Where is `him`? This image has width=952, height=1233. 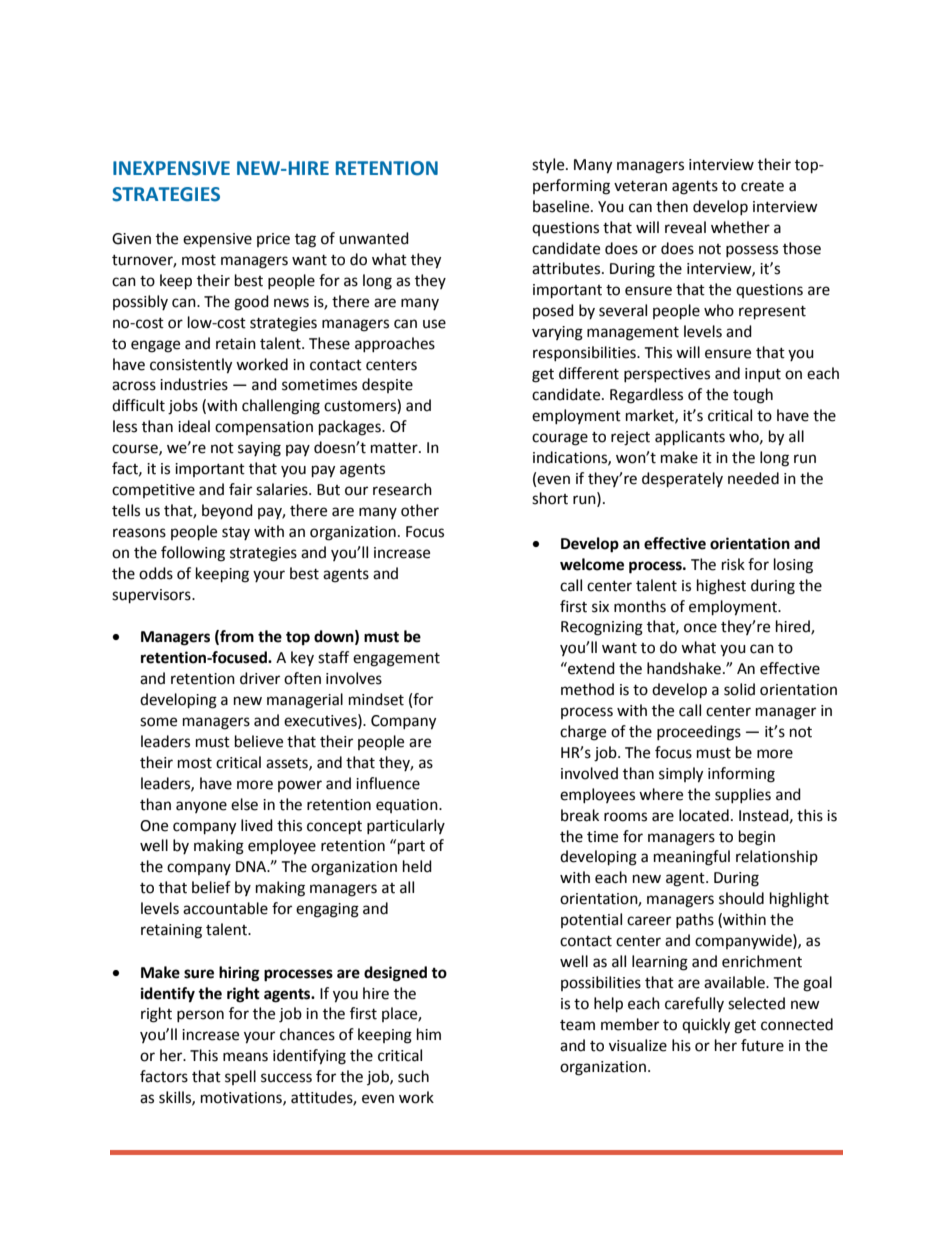
him is located at coordinates (429, 1034).
